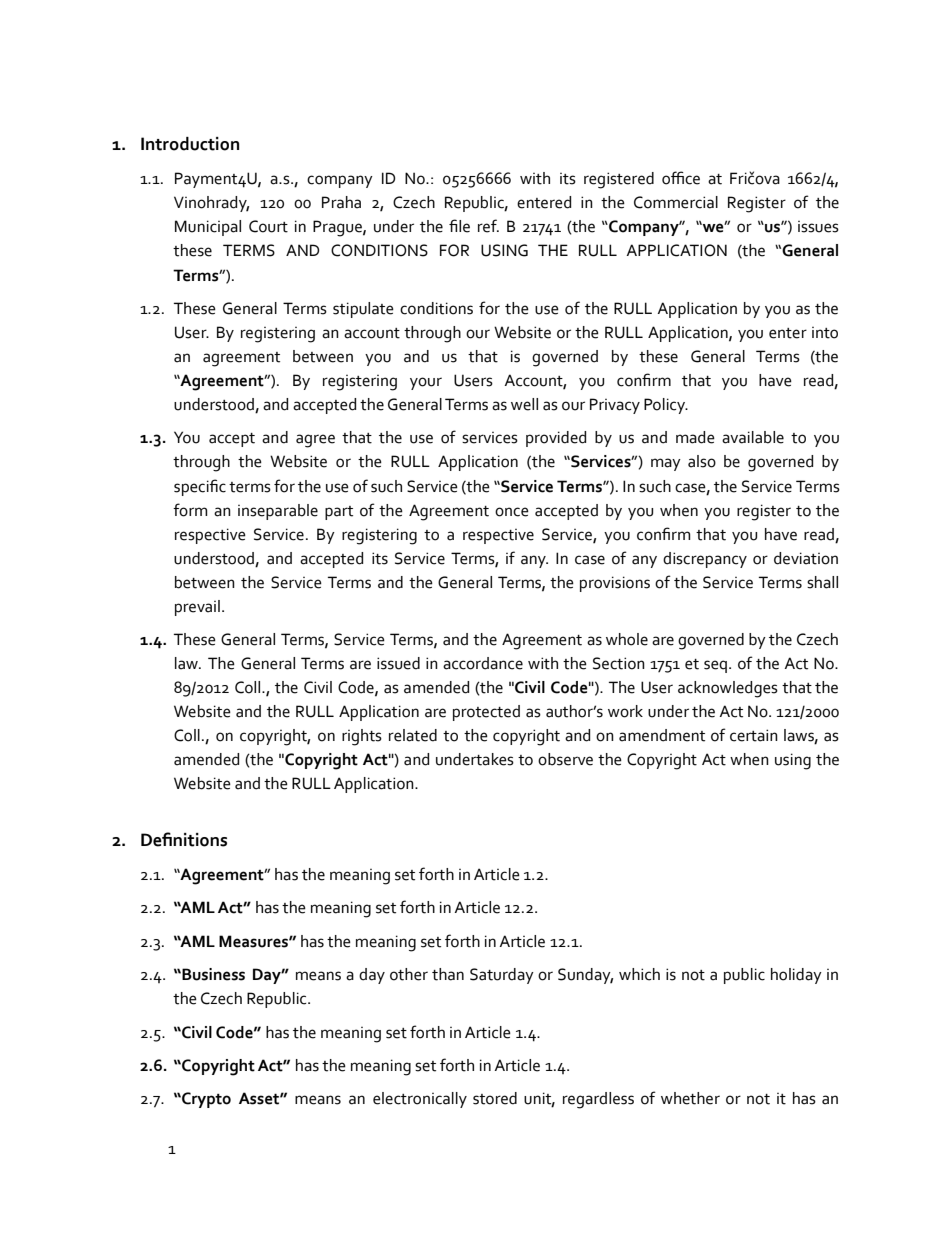 The width and height of the screenshot is (952, 1233). Describe the element at coordinates (690, 1098) in the screenshot. I see `whether` at that location.
